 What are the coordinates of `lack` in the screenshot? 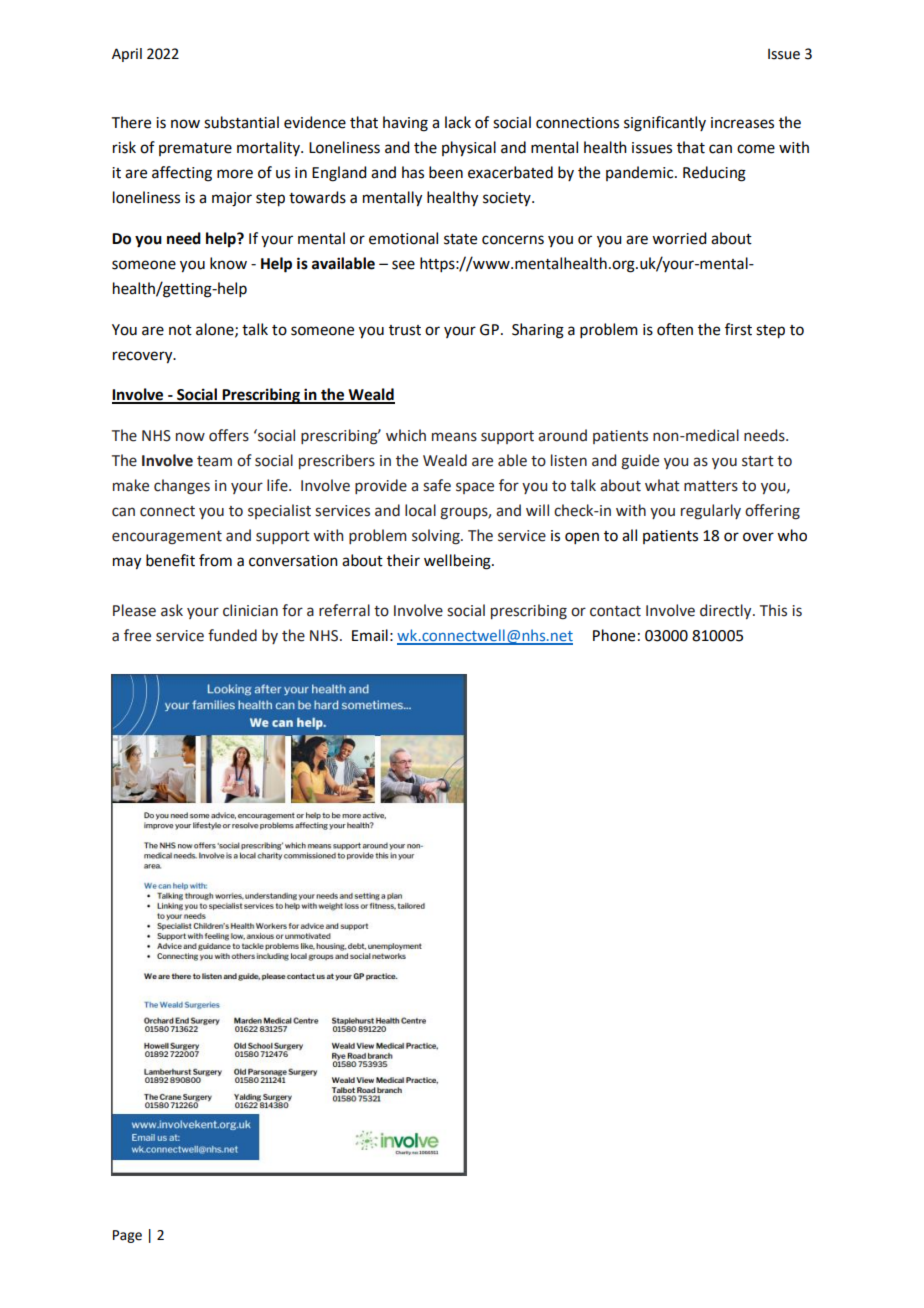 It's located at (458, 122).
